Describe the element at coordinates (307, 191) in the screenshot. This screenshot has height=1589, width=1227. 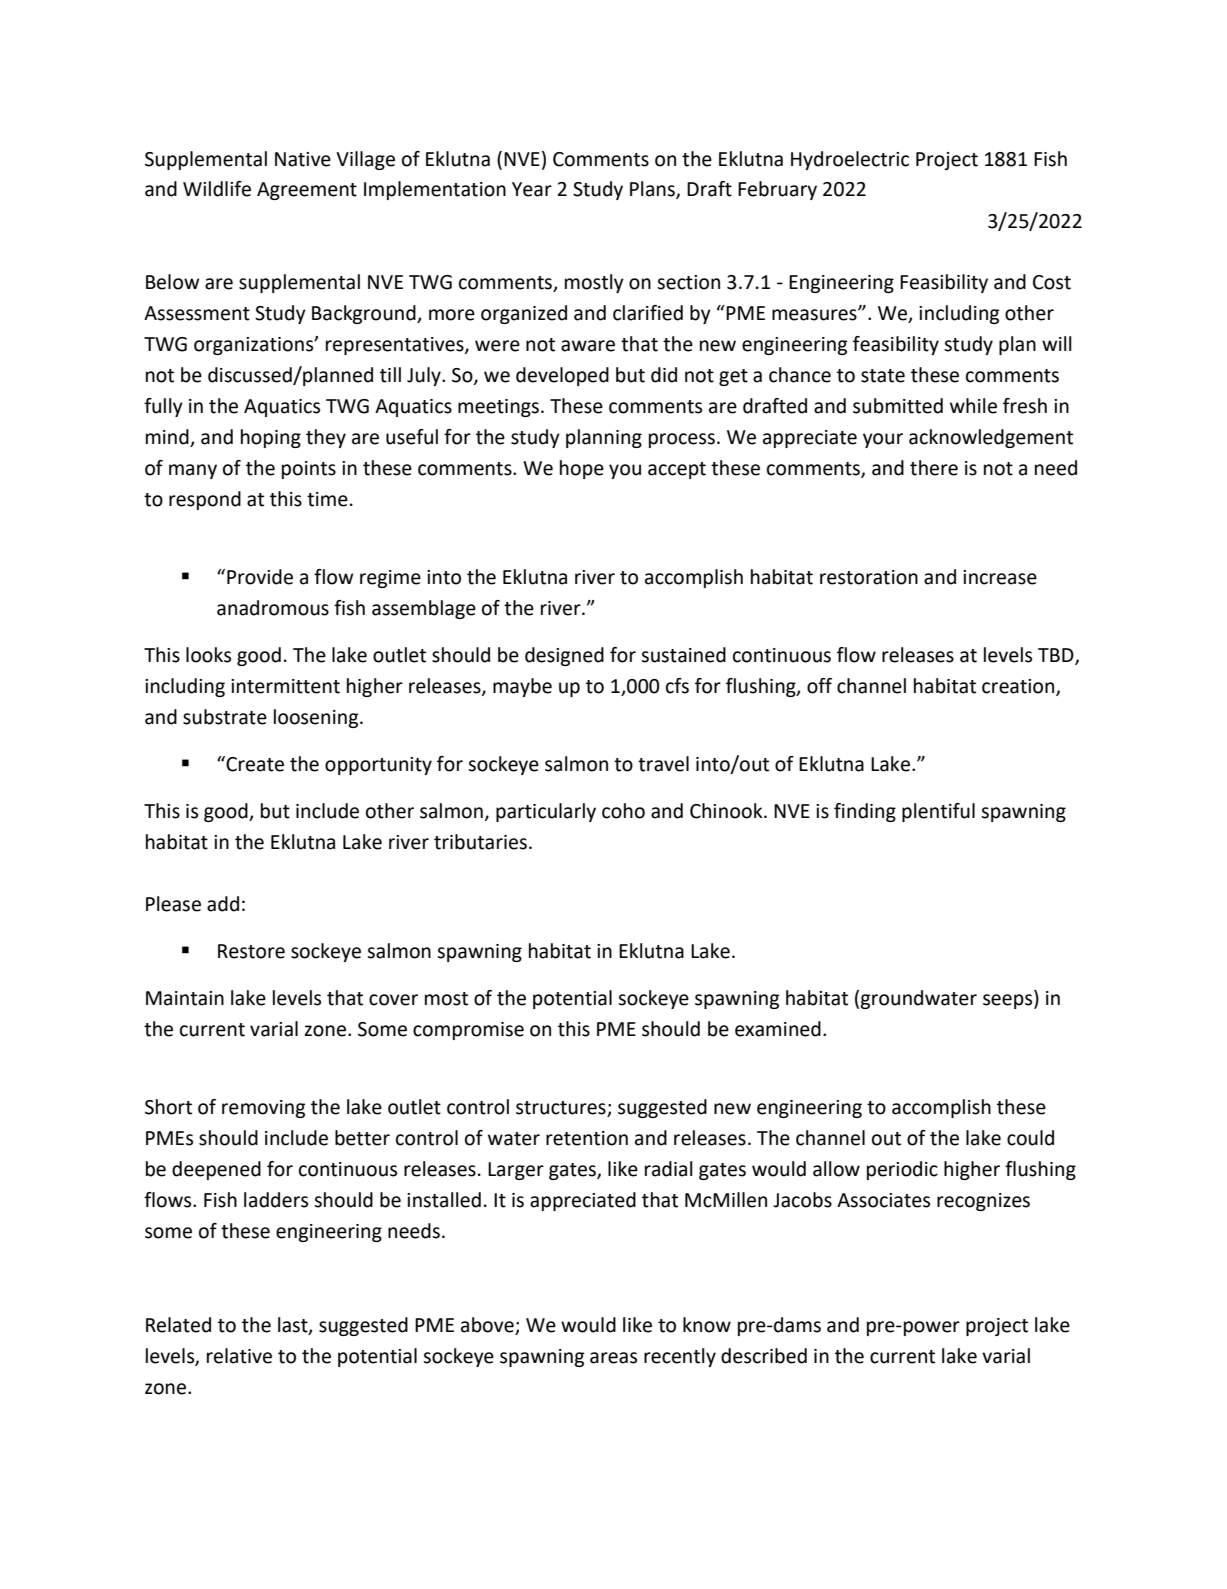
I see `Agreement` at that location.
